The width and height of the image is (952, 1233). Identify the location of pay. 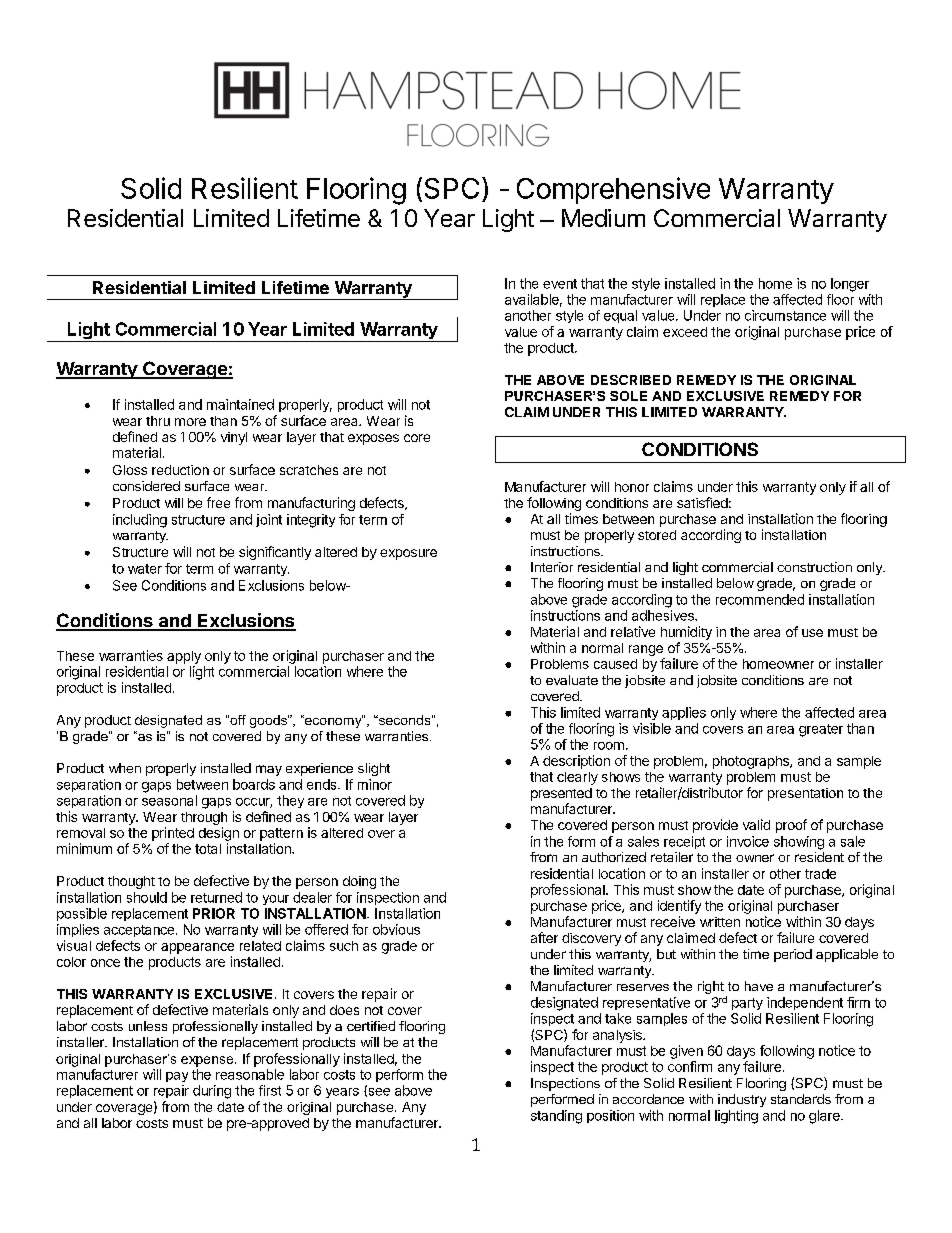
(177, 1077).
